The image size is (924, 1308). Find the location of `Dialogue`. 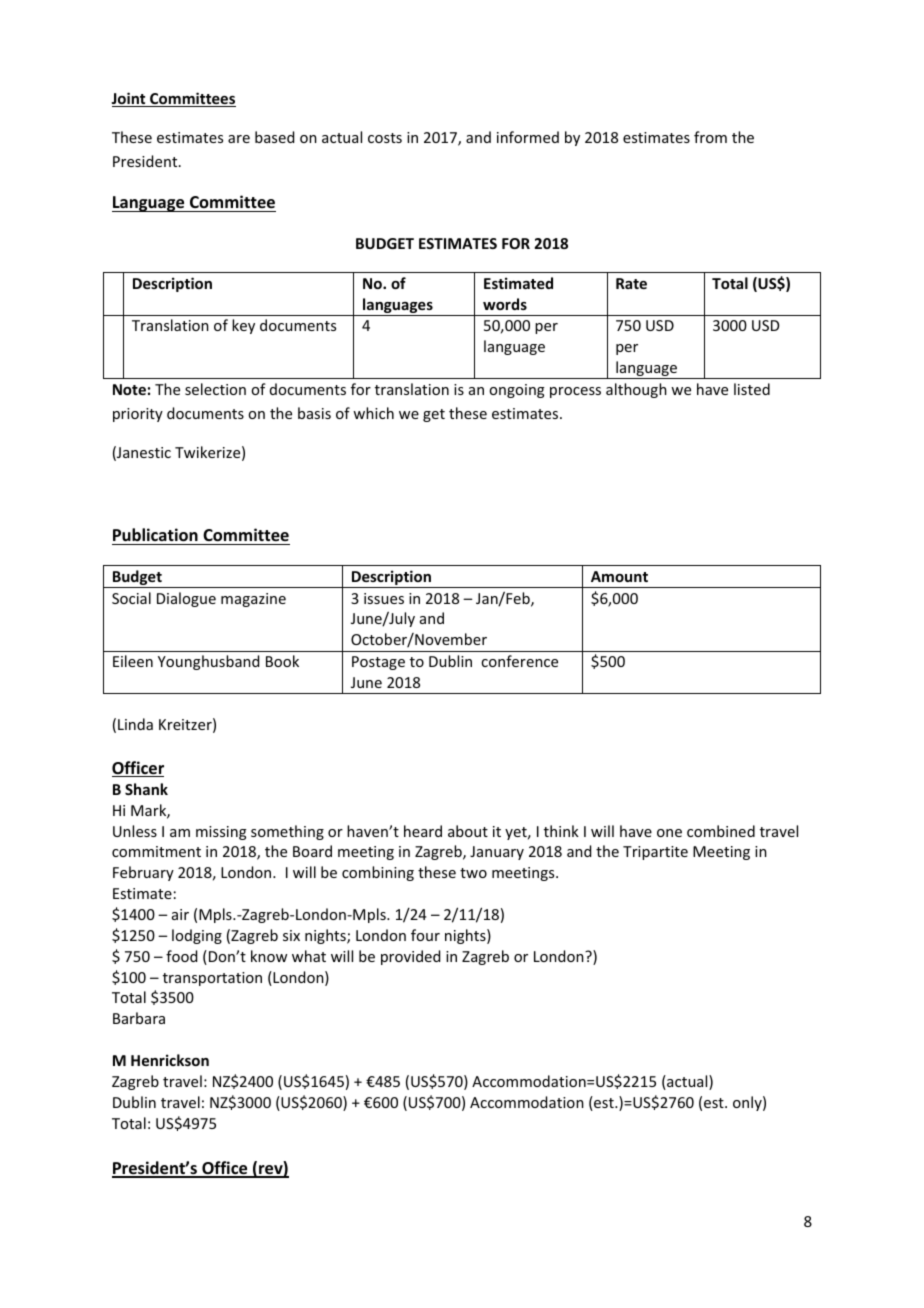

Dialogue is located at coordinates (186, 599).
